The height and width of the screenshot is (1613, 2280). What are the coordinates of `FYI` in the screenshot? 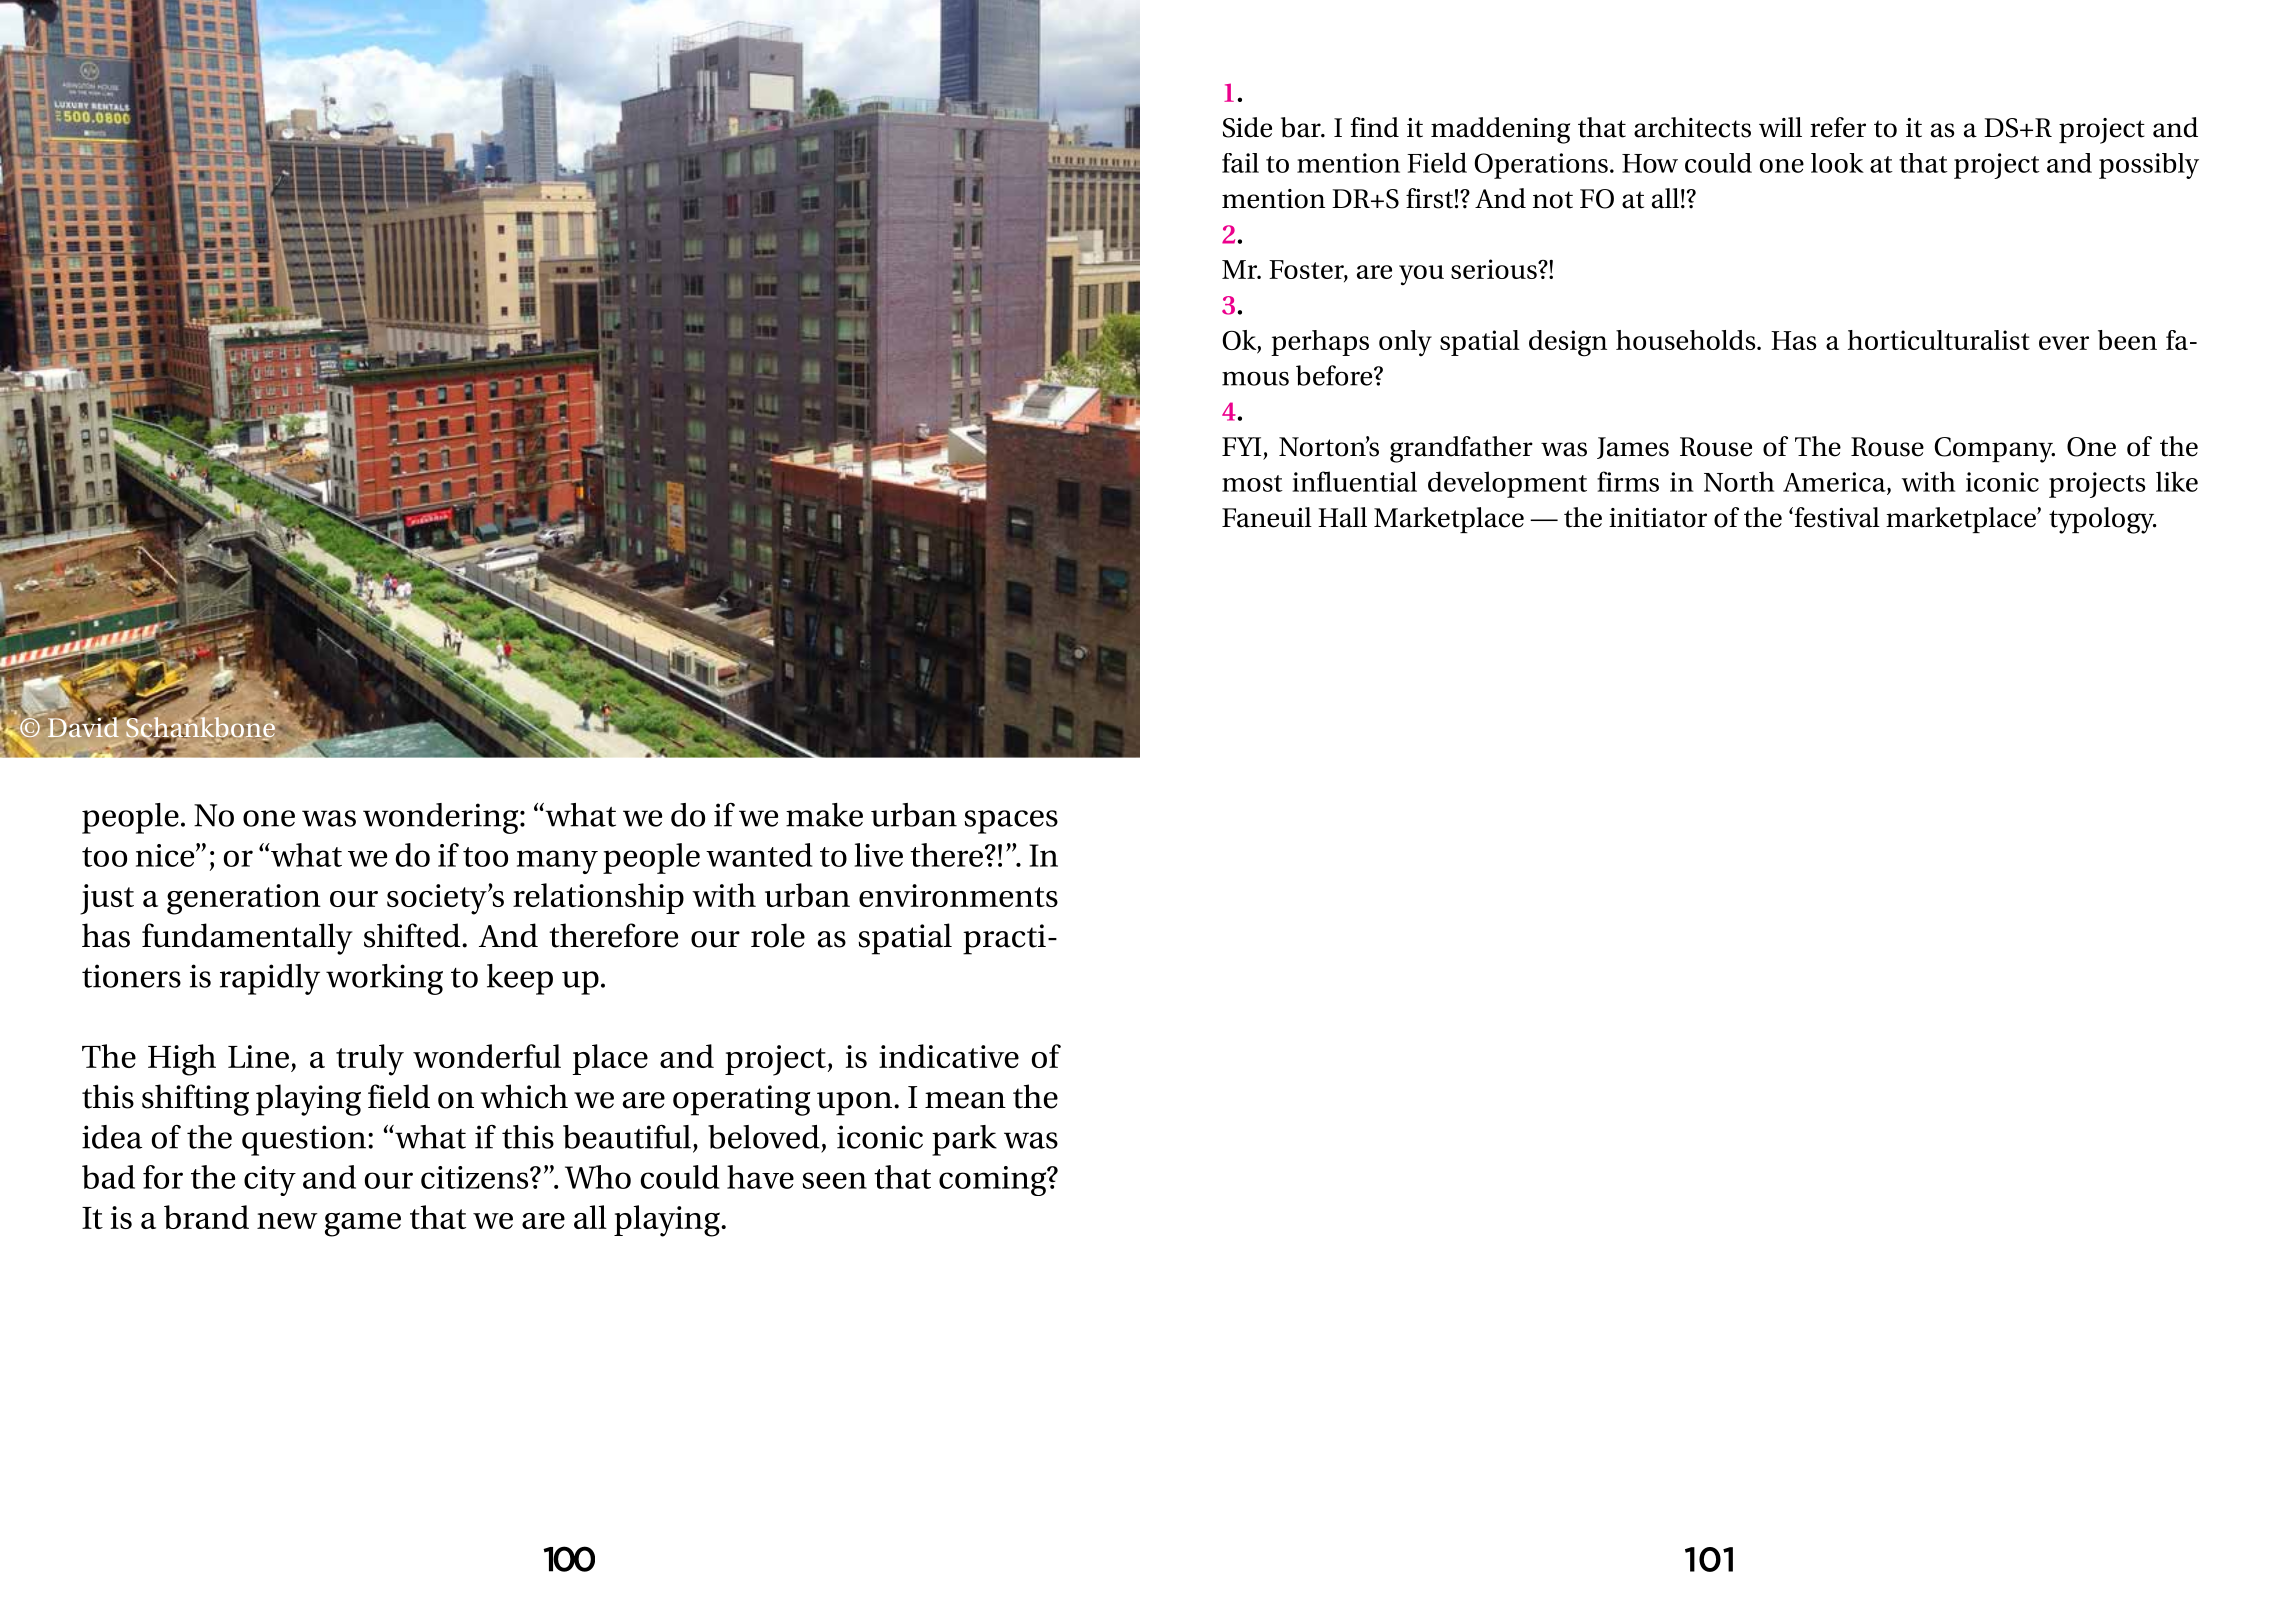 It's located at (1241, 446).
